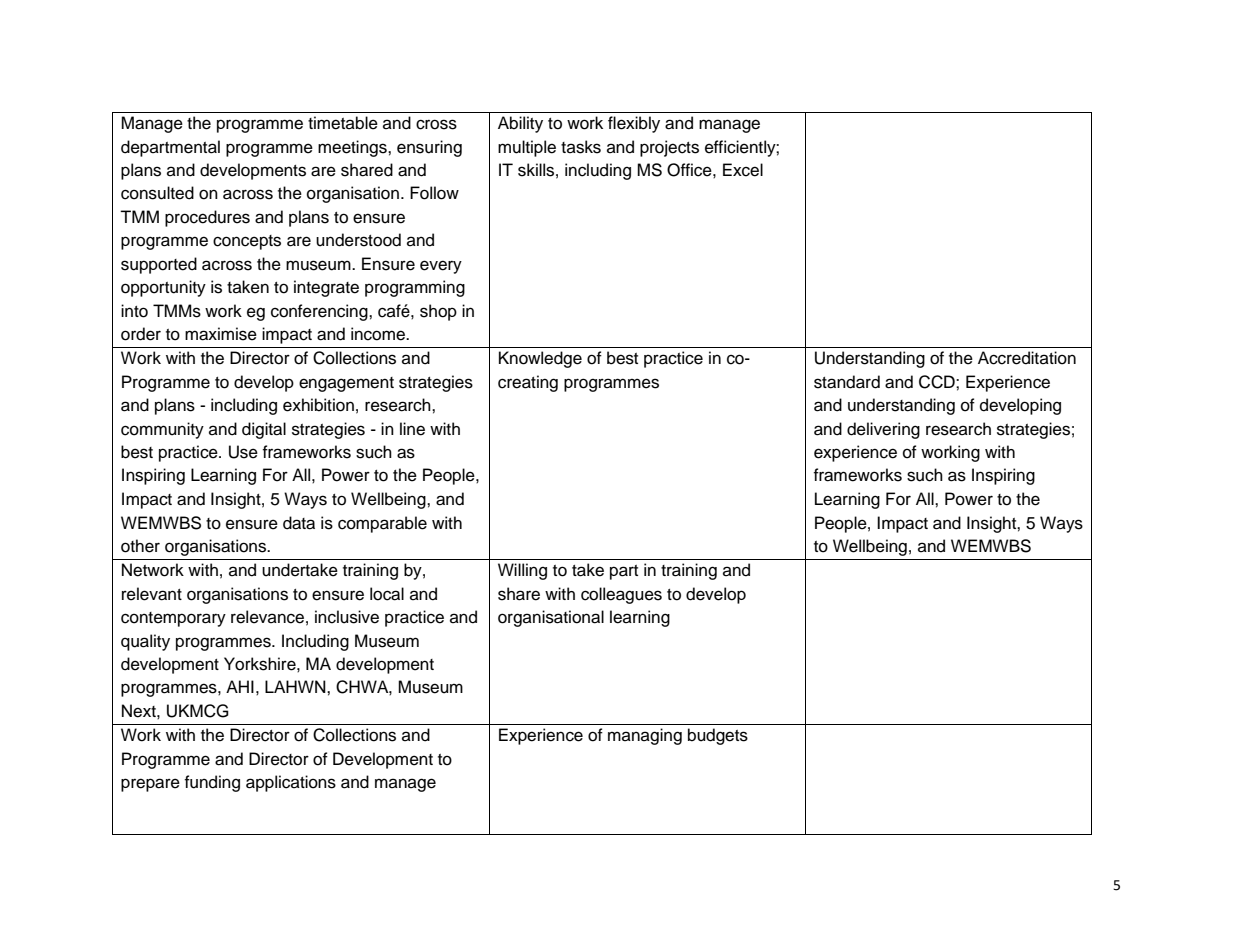 The image size is (1233, 952). What do you see at coordinates (412, 429) in the page?
I see `line` at bounding box center [412, 429].
